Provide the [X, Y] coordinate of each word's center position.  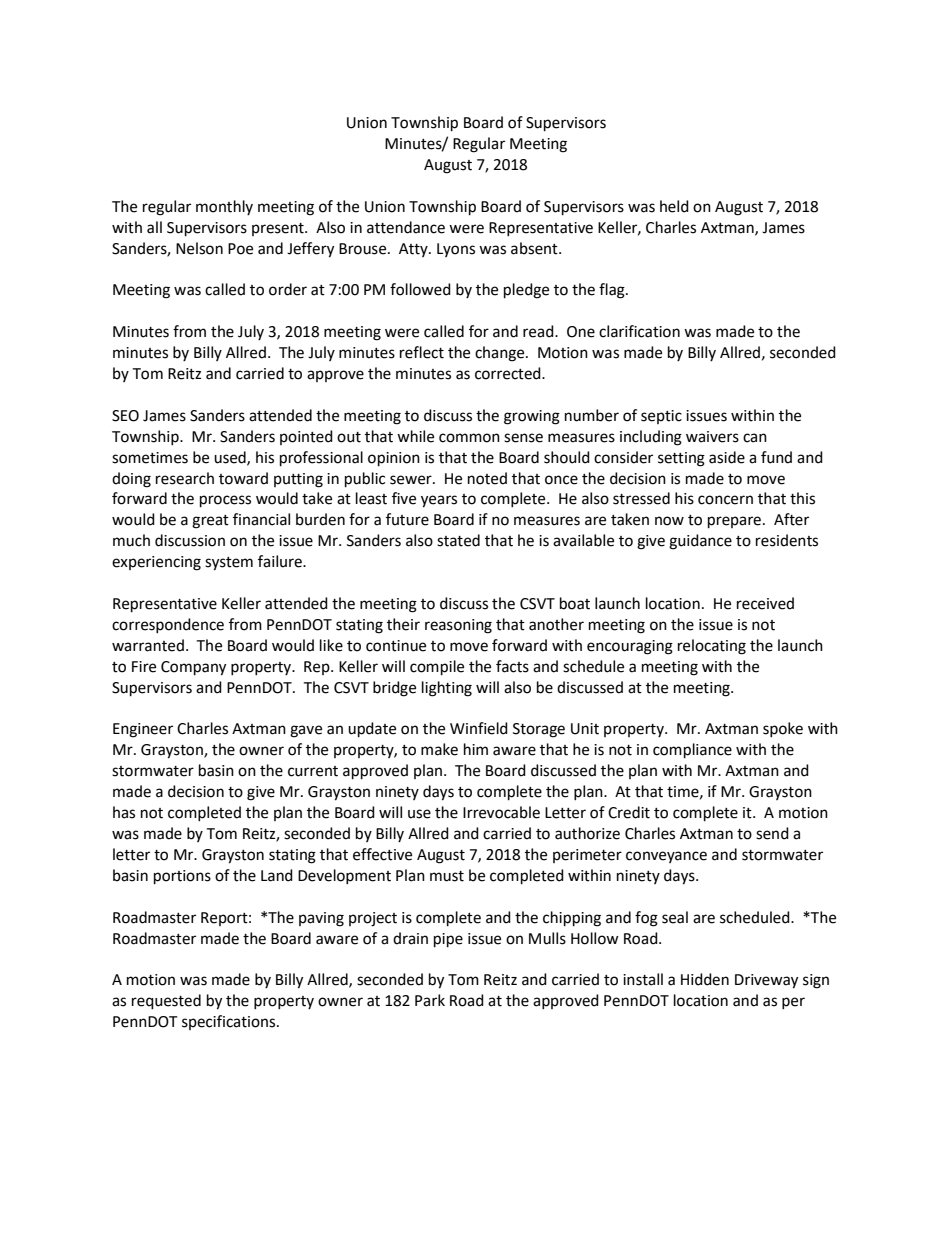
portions [182, 877]
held [674, 206]
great [210, 522]
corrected [509, 373]
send [772, 833]
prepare [734, 522]
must [447, 876]
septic [661, 417]
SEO [125, 416]
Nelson [199, 248]
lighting [447, 689]
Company [193, 668]
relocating [712, 647]
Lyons [456, 250]
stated [458, 540]
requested [166, 1002]
